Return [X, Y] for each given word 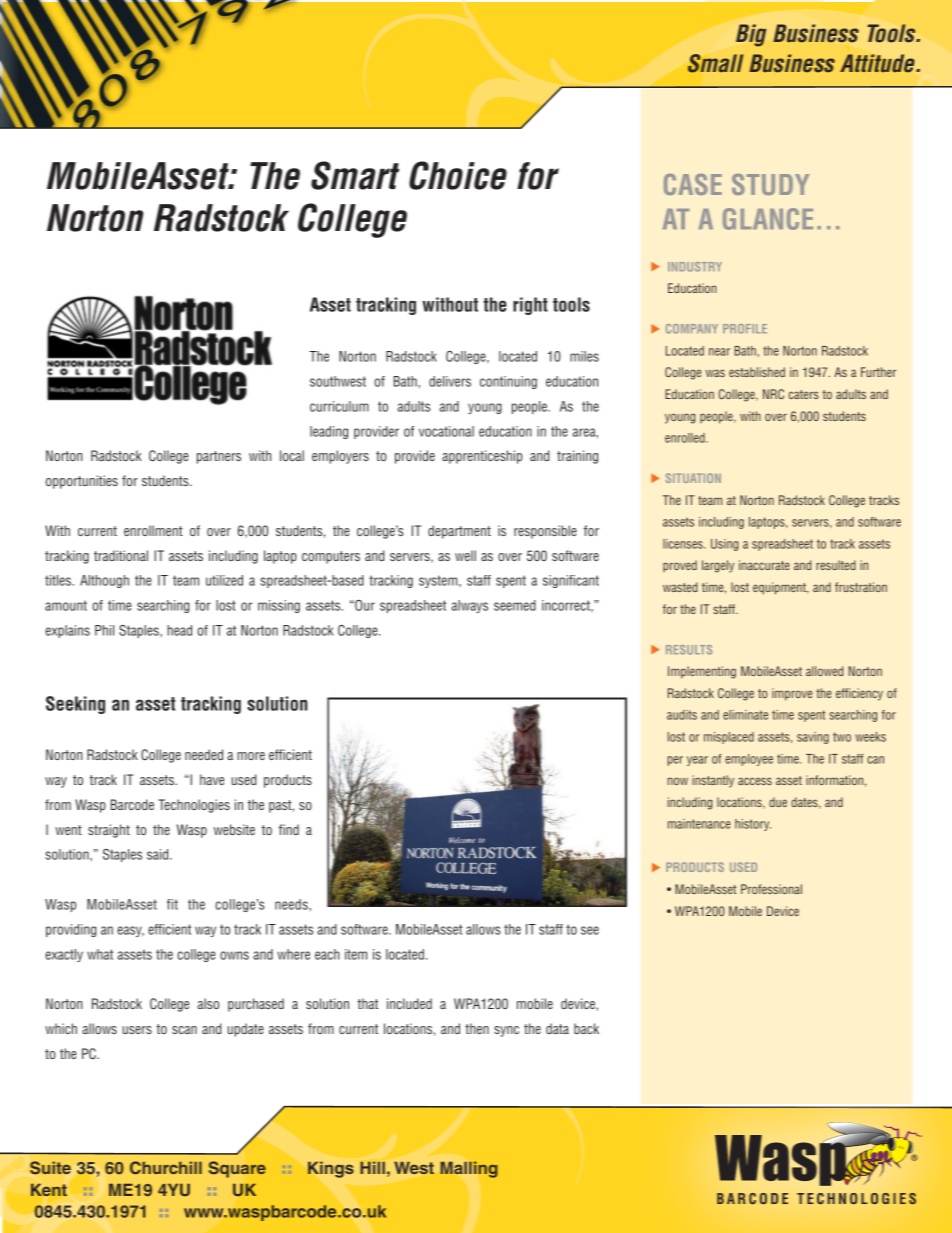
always [470, 606]
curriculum [339, 406]
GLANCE [768, 219]
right [530, 306]
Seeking [75, 705]
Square [237, 1169]
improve [792, 694]
